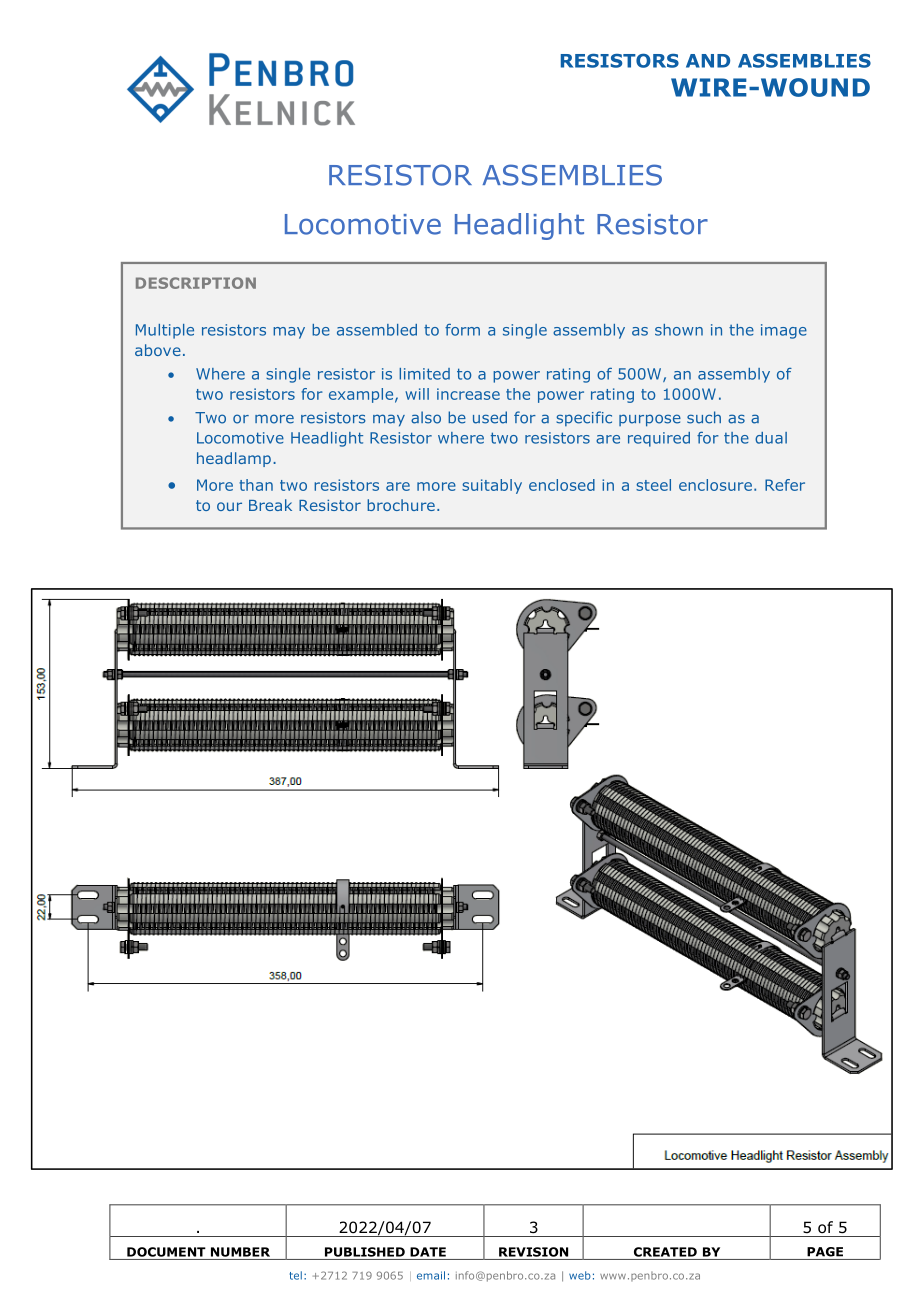 This screenshot has width=924, height=1308. I want to click on enclosure, so click(715, 485).
